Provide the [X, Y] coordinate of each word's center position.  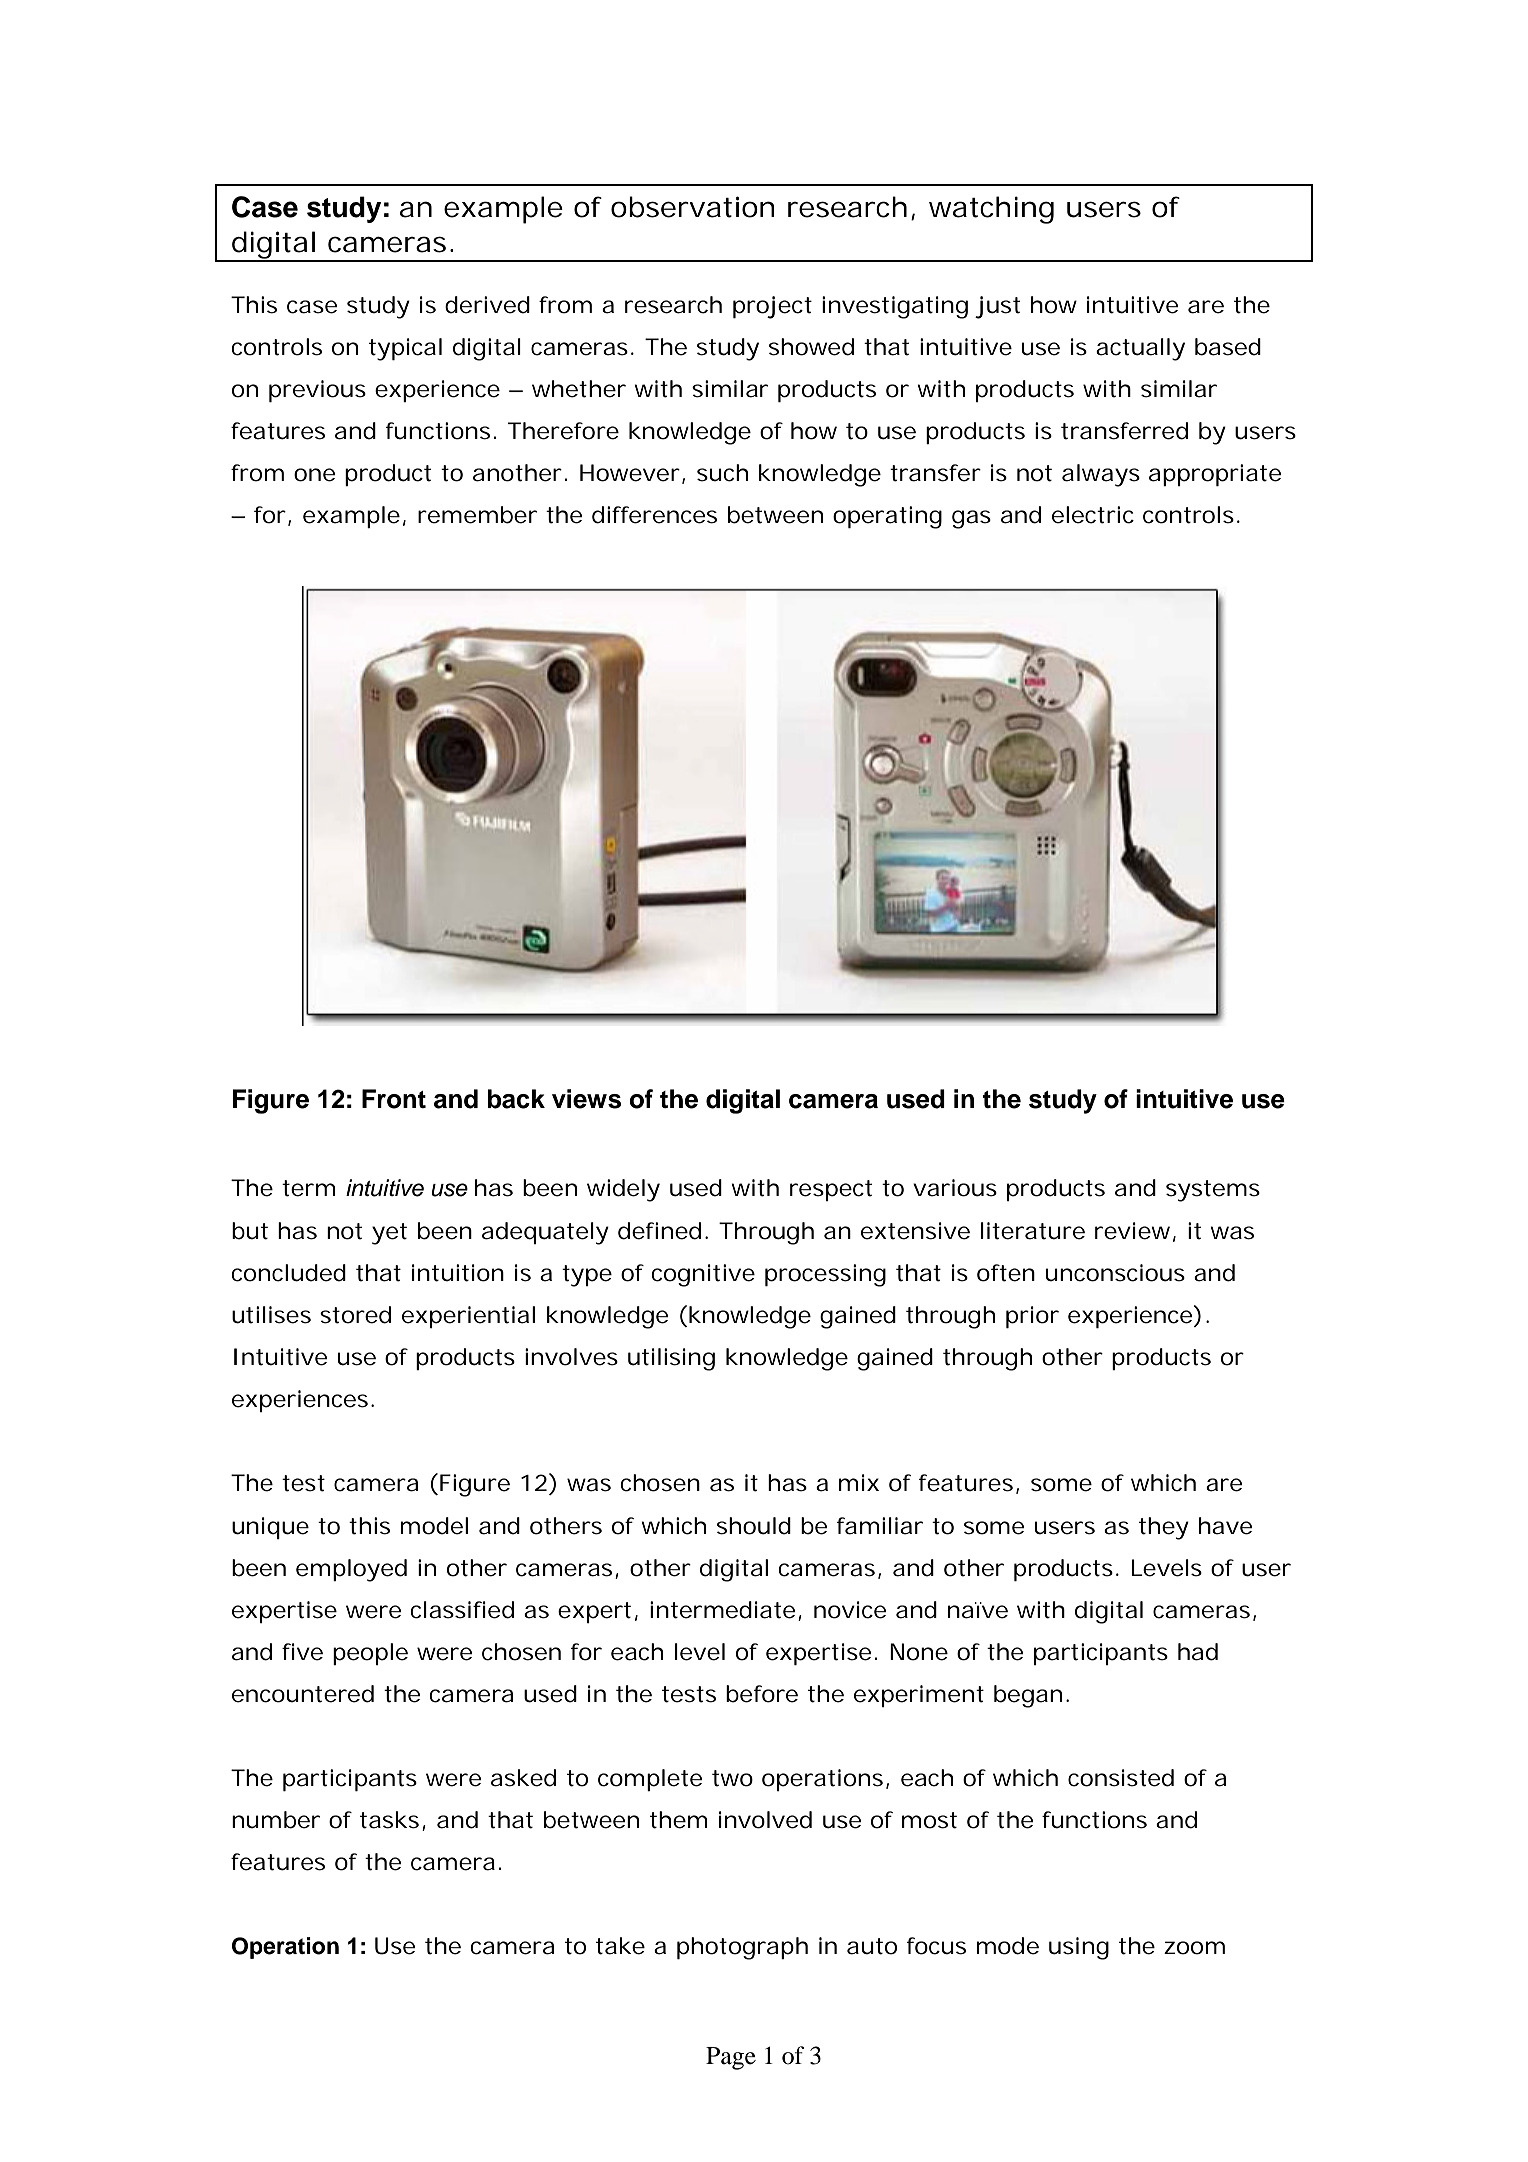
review [1135, 1231]
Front [394, 1099]
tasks [391, 1821]
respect [831, 1190]
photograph [742, 1948]
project [772, 307]
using [1079, 1948]
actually [1140, 349]
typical [405, 349]
